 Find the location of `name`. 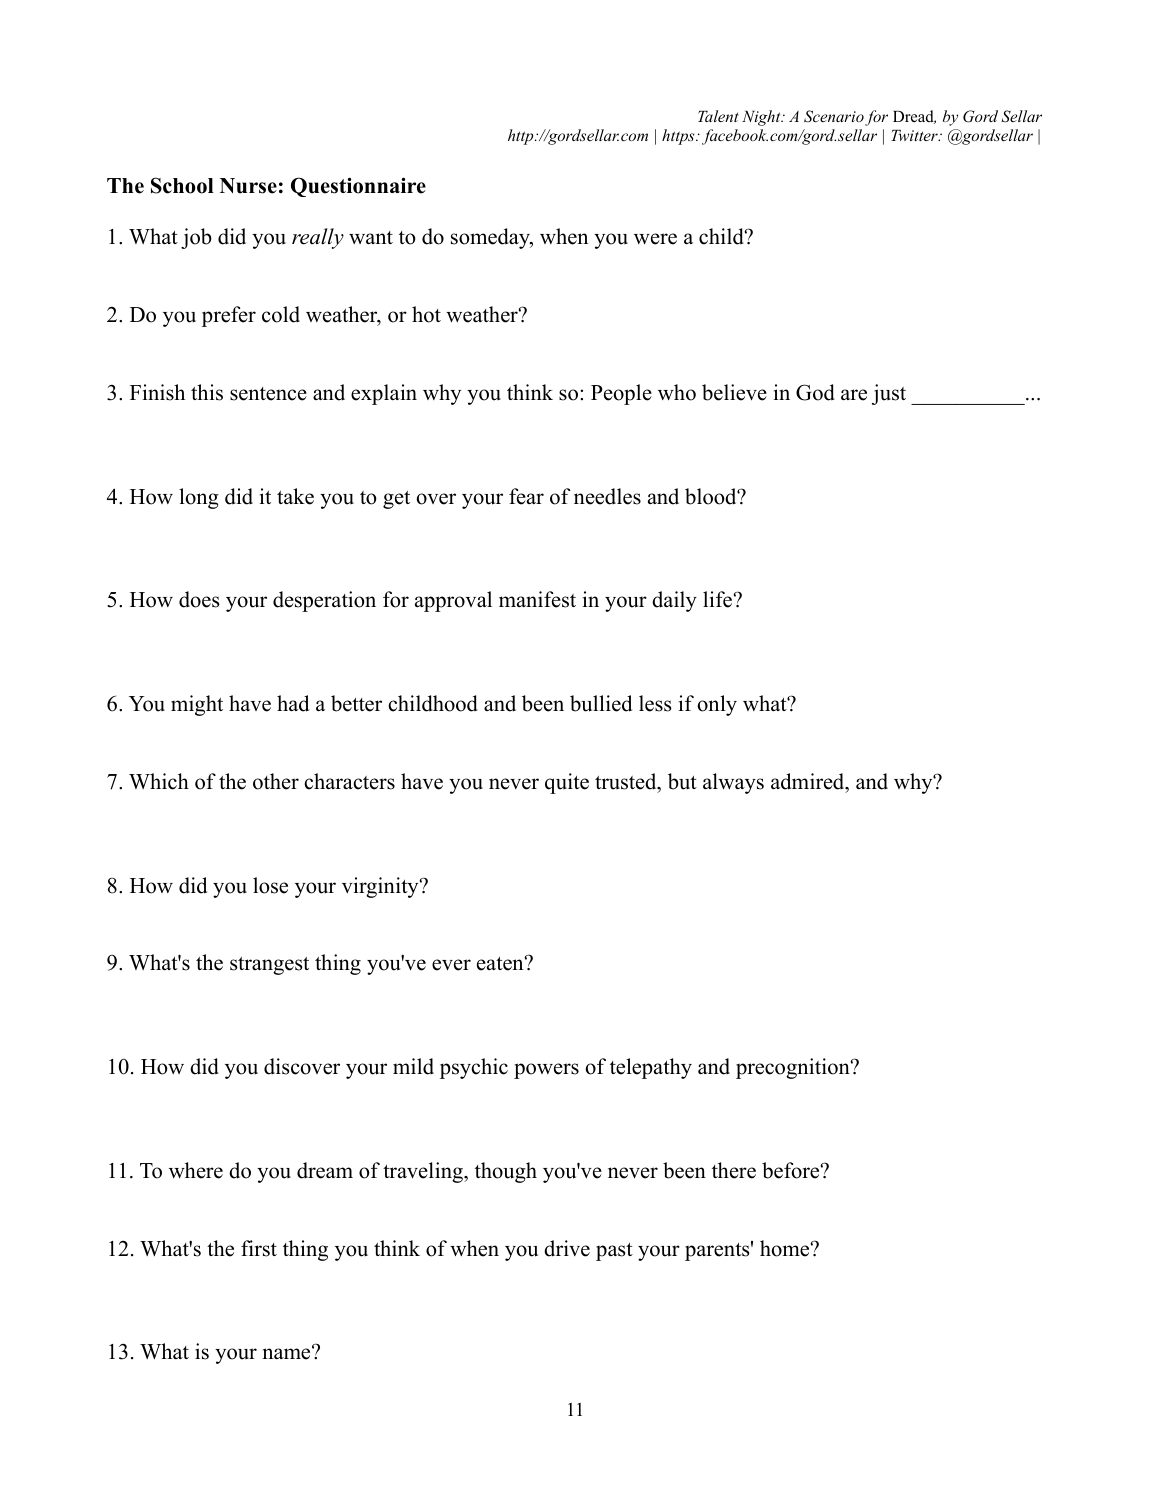

name is located at coordinates (288, 1353).
